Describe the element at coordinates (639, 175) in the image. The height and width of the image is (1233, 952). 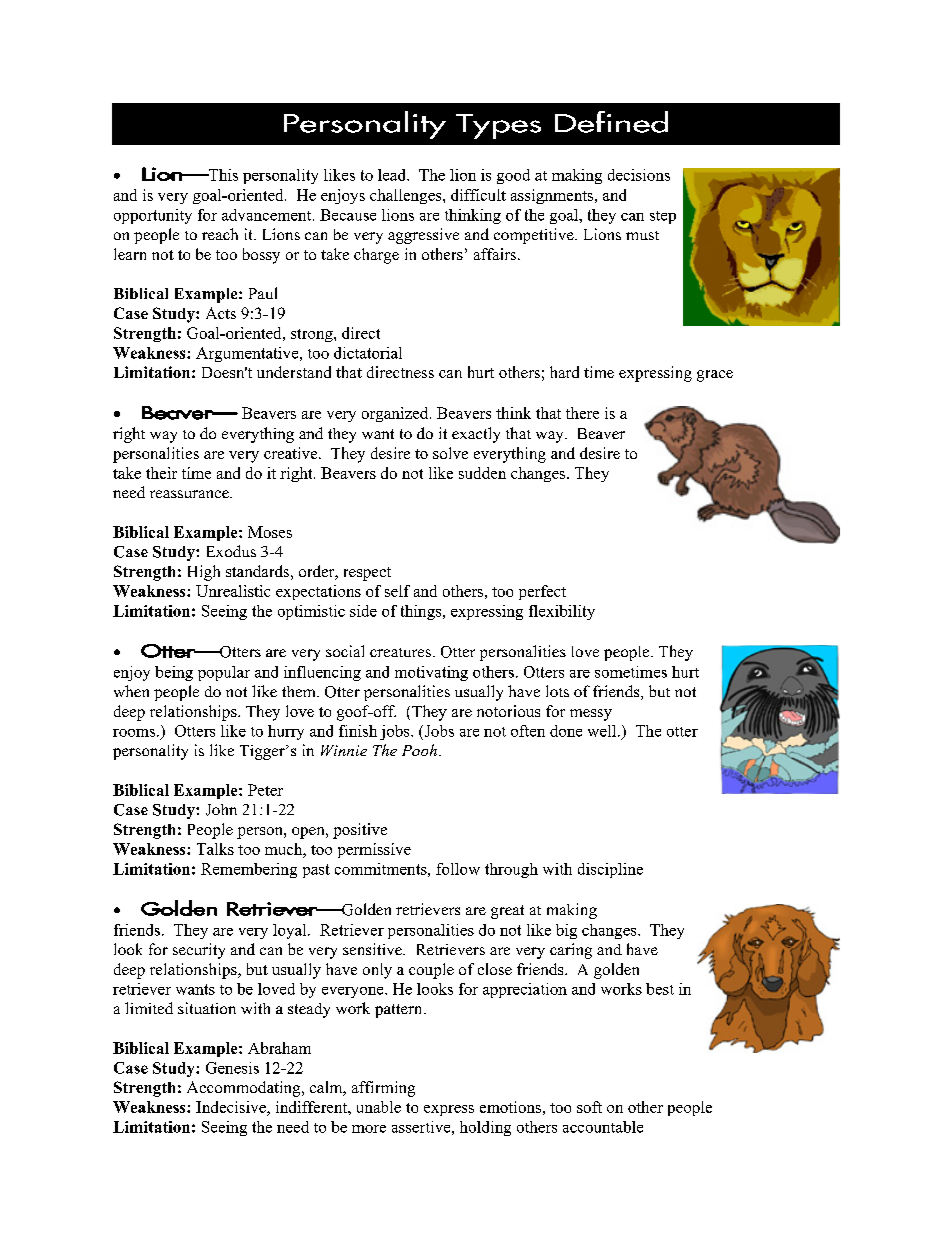
I see `decisions` at that location.
